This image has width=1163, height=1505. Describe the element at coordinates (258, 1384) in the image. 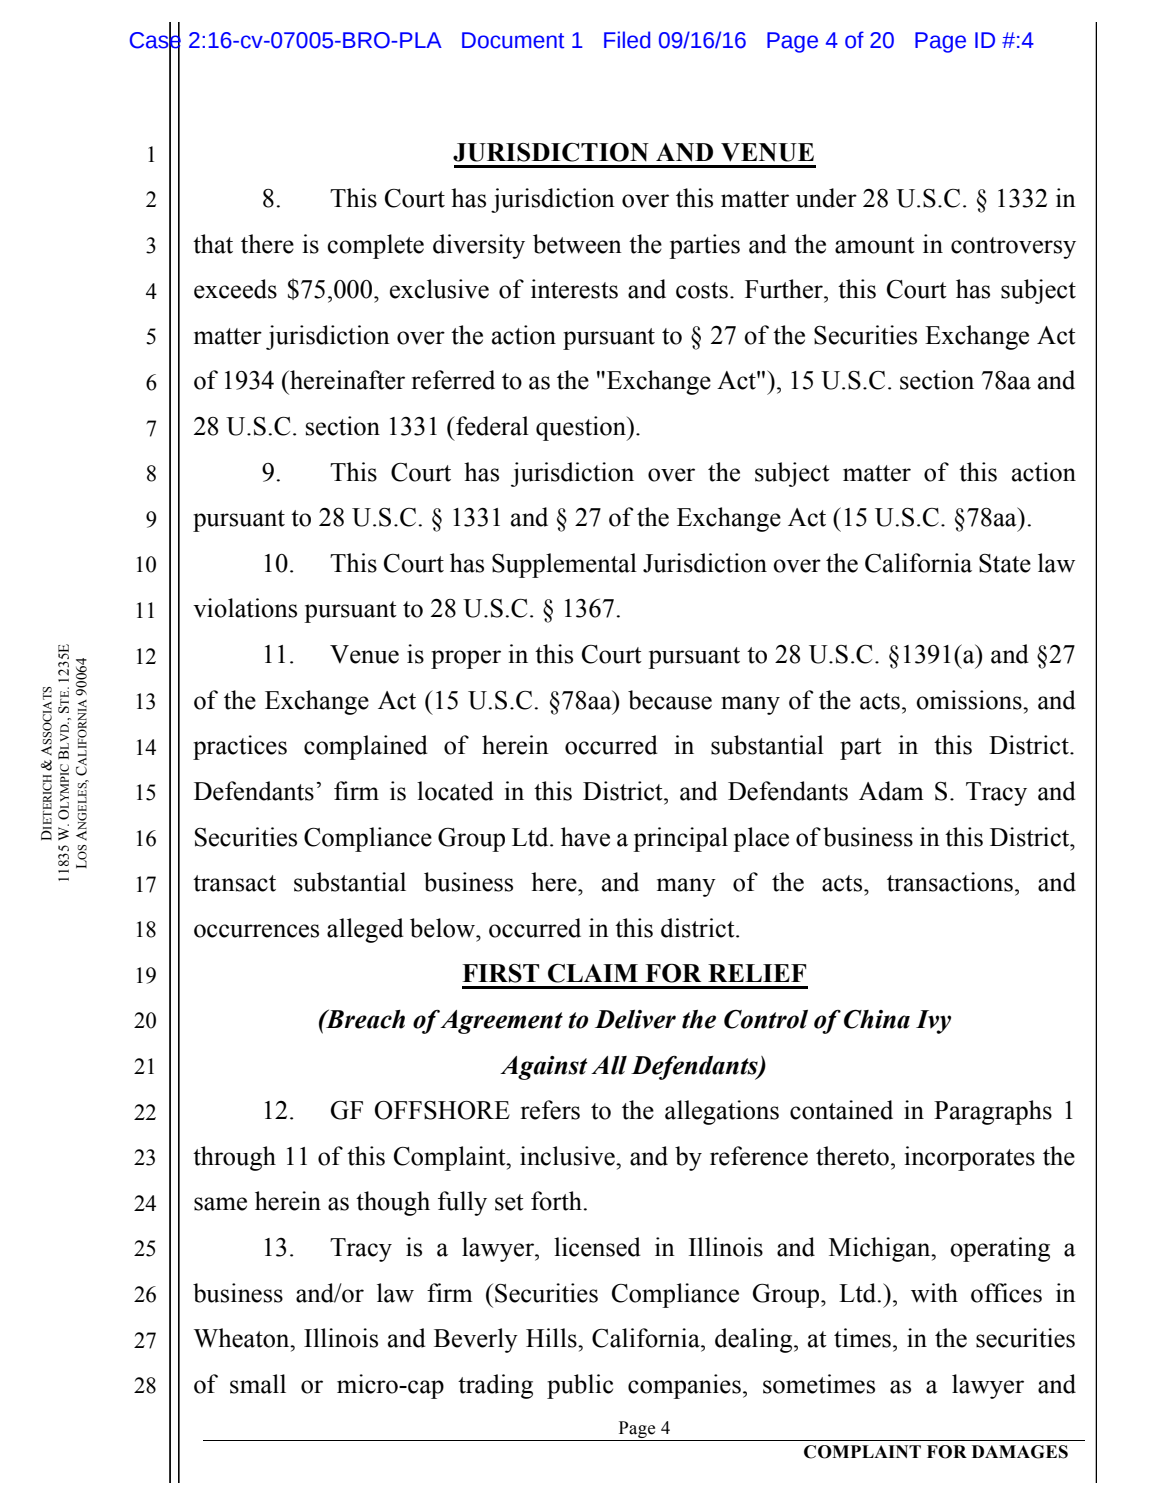

I see `small` at that location.
